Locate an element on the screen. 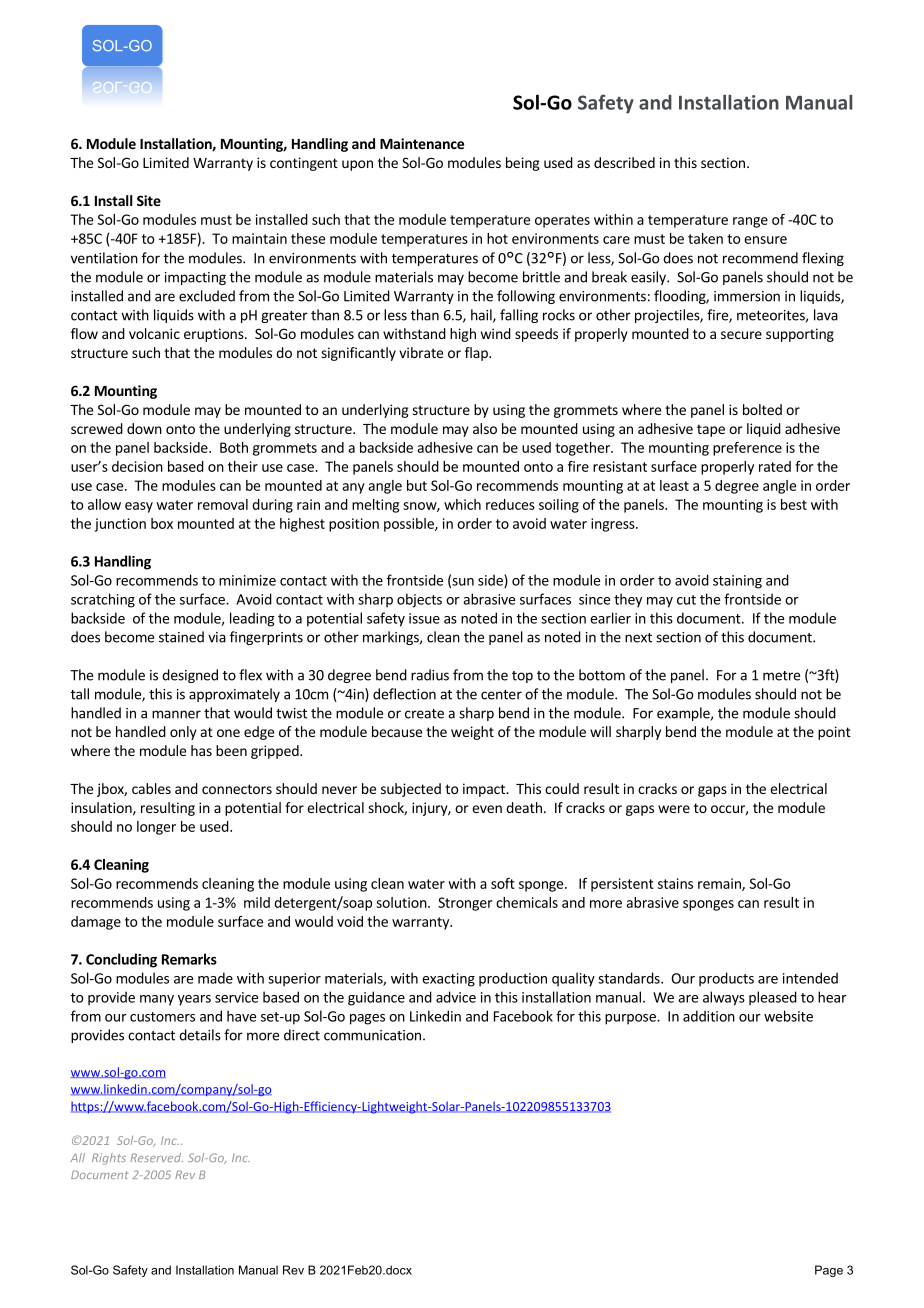 The height and width of the screenshot is (1308, 924). Stronger is located at coordinates (465, 904).
